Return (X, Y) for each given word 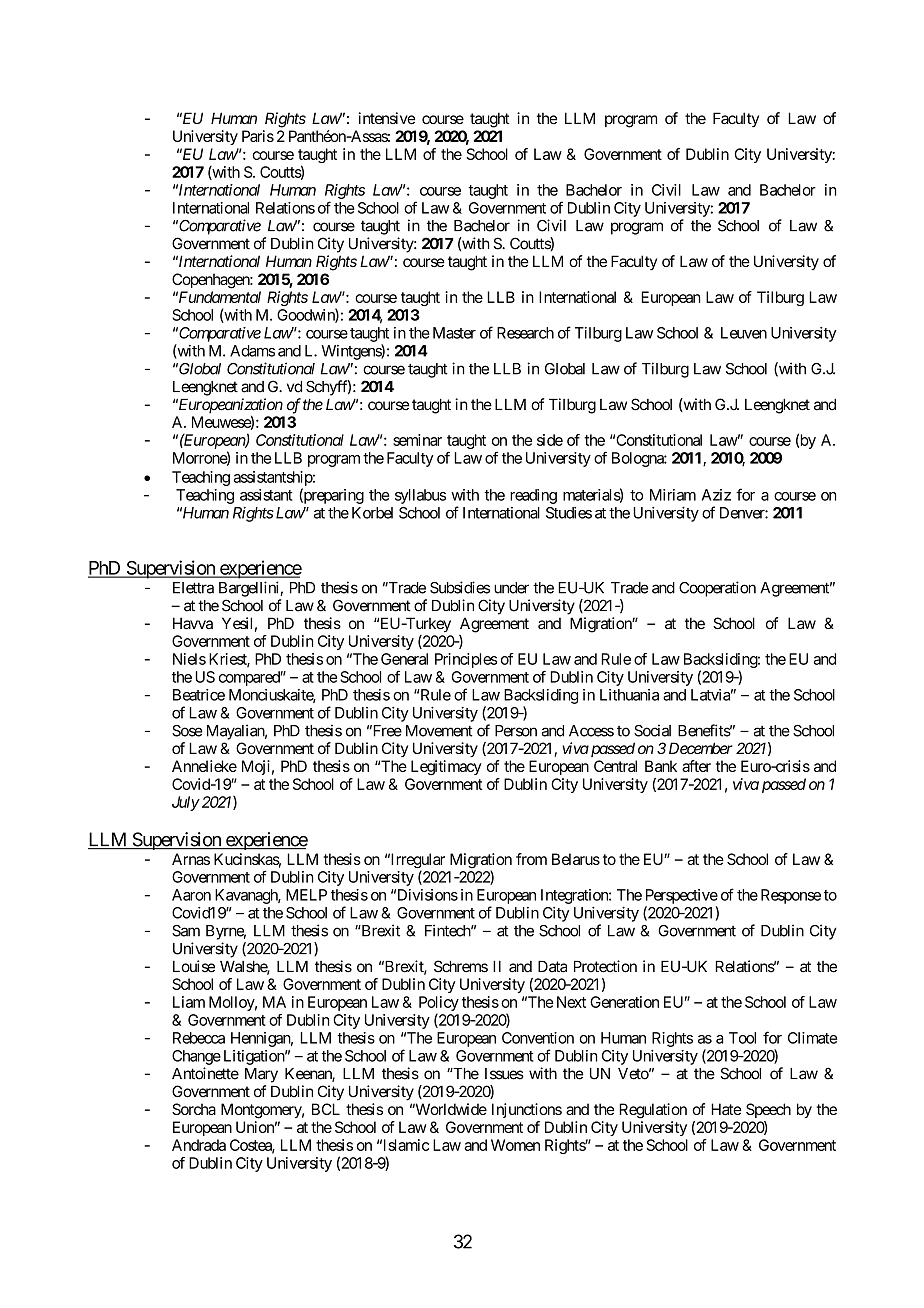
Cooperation (717, 589)
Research (525, 333)
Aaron (191, 895)
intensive (387, 118)
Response (791, 896)
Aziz (716, 495)
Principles (466, 660)
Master (454, 333)
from (531, 859)
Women (515, 1145)
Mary (261, 1075)
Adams (252, 351)
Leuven (744, 333)
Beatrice (199, 695)
